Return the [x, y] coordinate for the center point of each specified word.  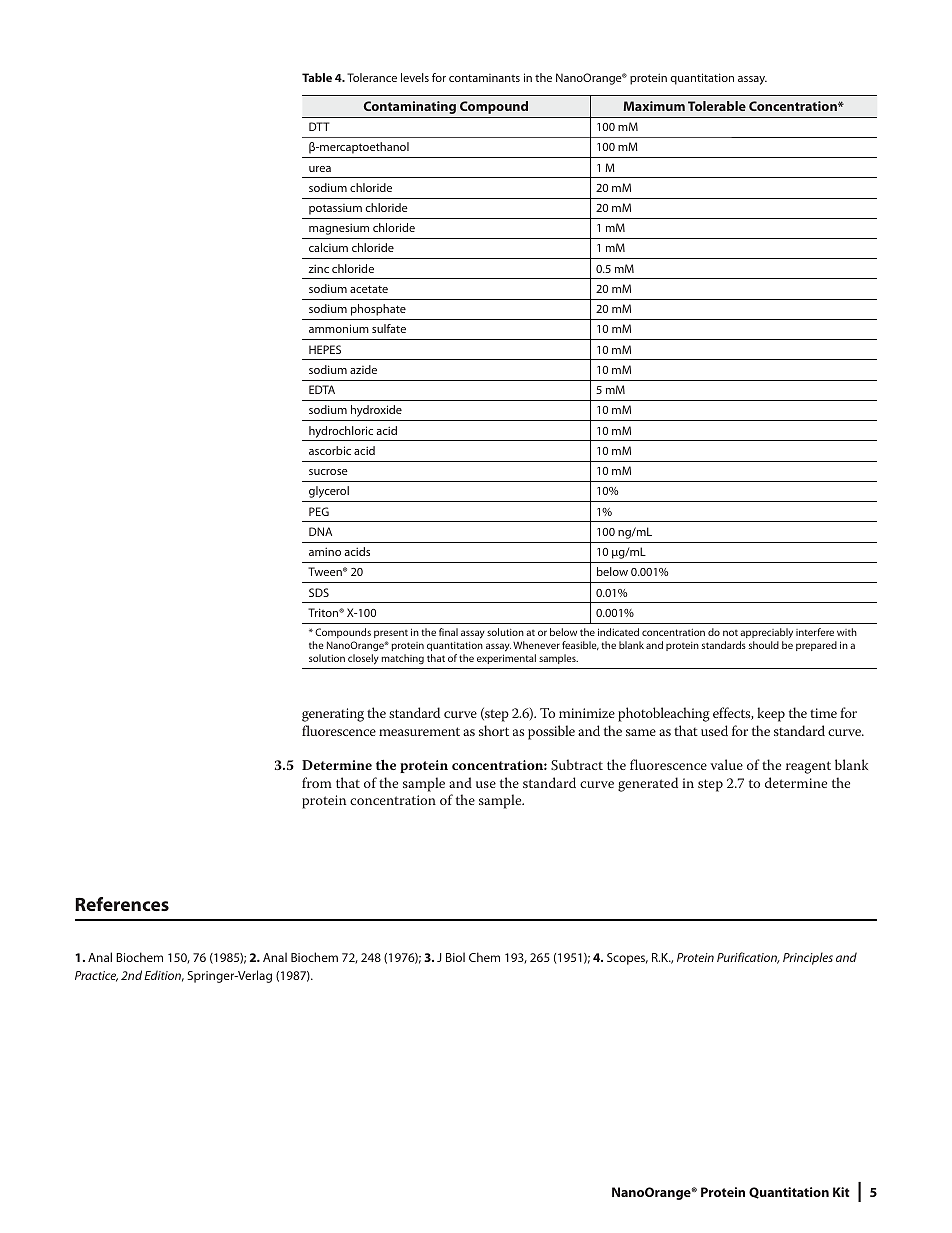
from [317, 782]
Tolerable [717, 106]
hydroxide [376, 411]
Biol [455, 957]
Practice [96, 976]
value [726, 764]
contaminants [484, 78]
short [494, 730]
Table [317, 77]
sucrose [328, 472]
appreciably [766, 633]
